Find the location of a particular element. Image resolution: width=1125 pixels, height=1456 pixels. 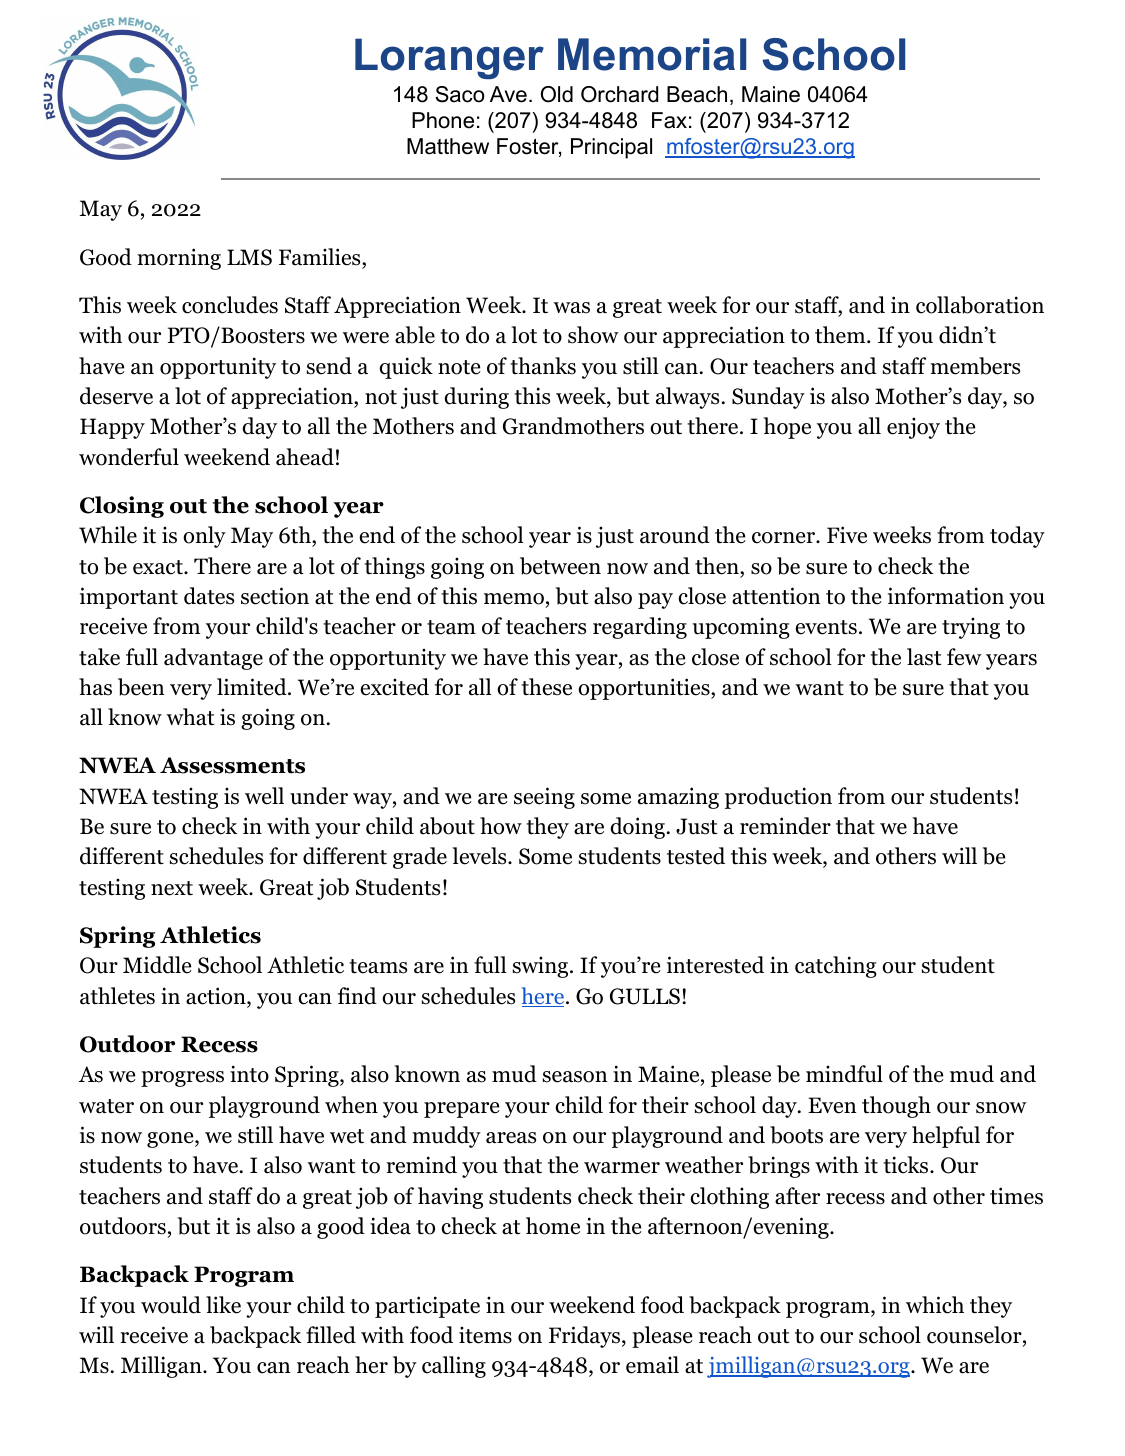

deserve is located at coordinates (116, 396).
